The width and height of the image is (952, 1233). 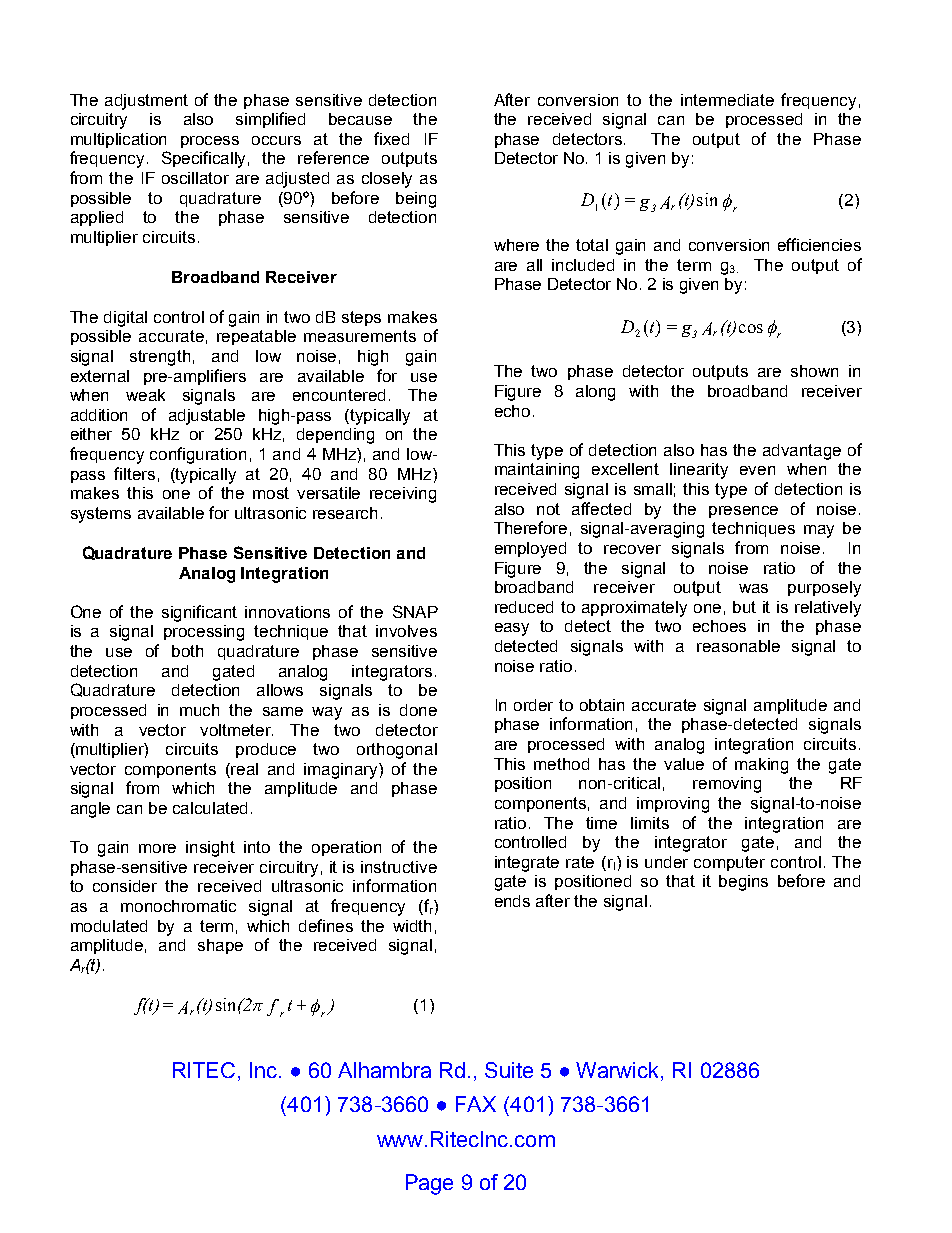 What do you see at coordinates (406, 631) in the image?
I see `involves` at bounding box center [406, 631].
